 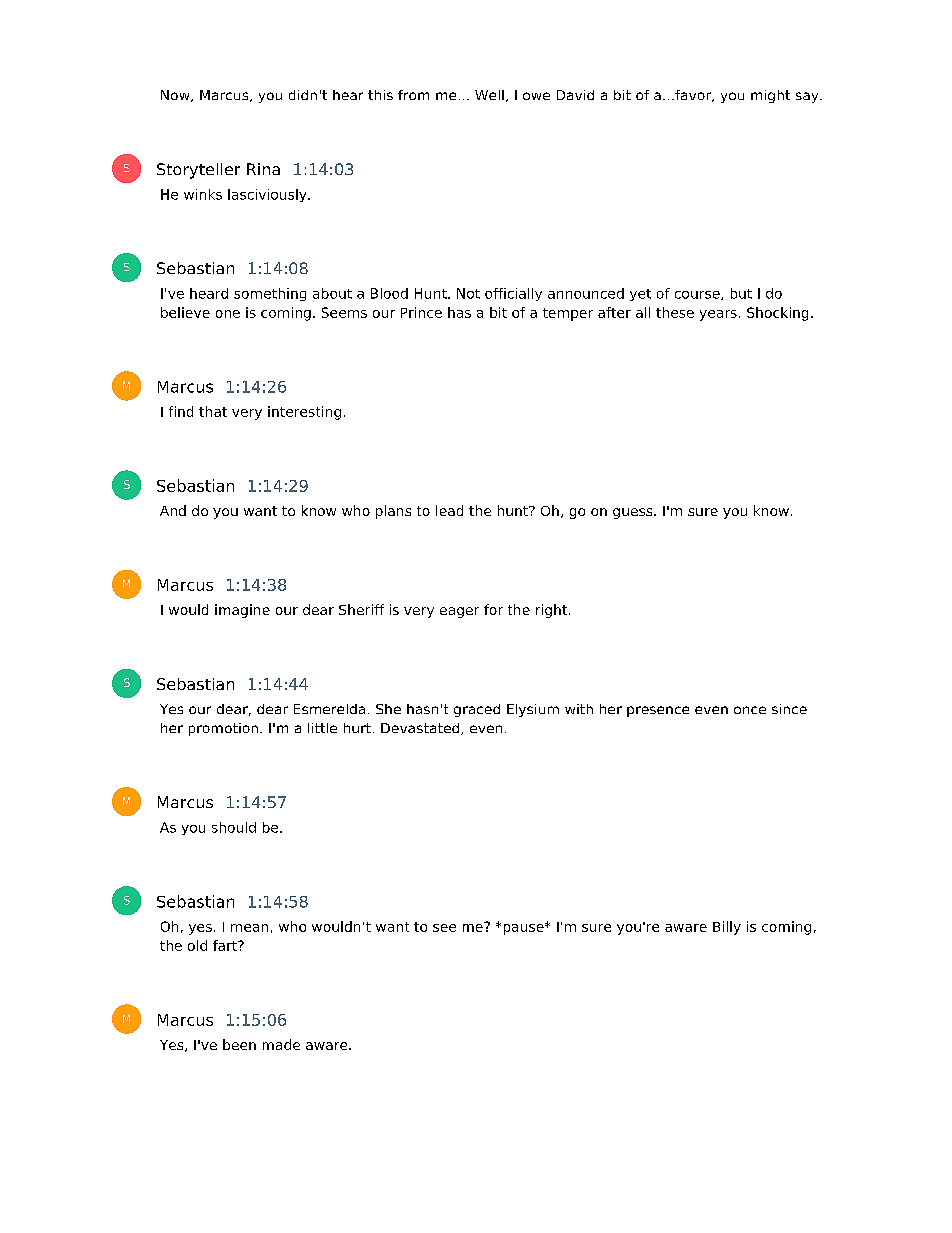 What do you see at coordinates (750, 710) in the screenshot?
I see `once` at bounding box center [750, 710].
